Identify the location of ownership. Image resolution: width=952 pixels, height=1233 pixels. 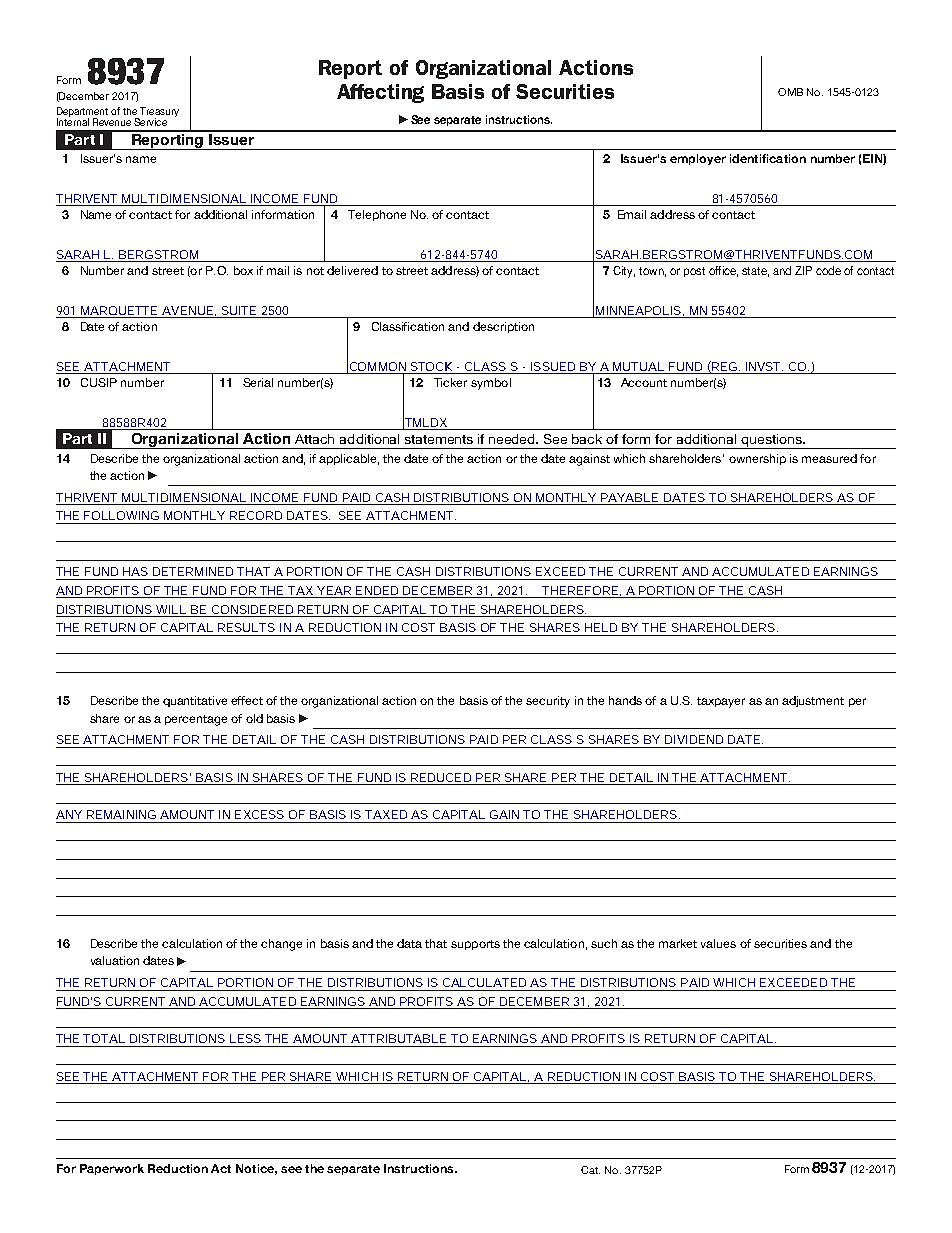
(757, 459).
